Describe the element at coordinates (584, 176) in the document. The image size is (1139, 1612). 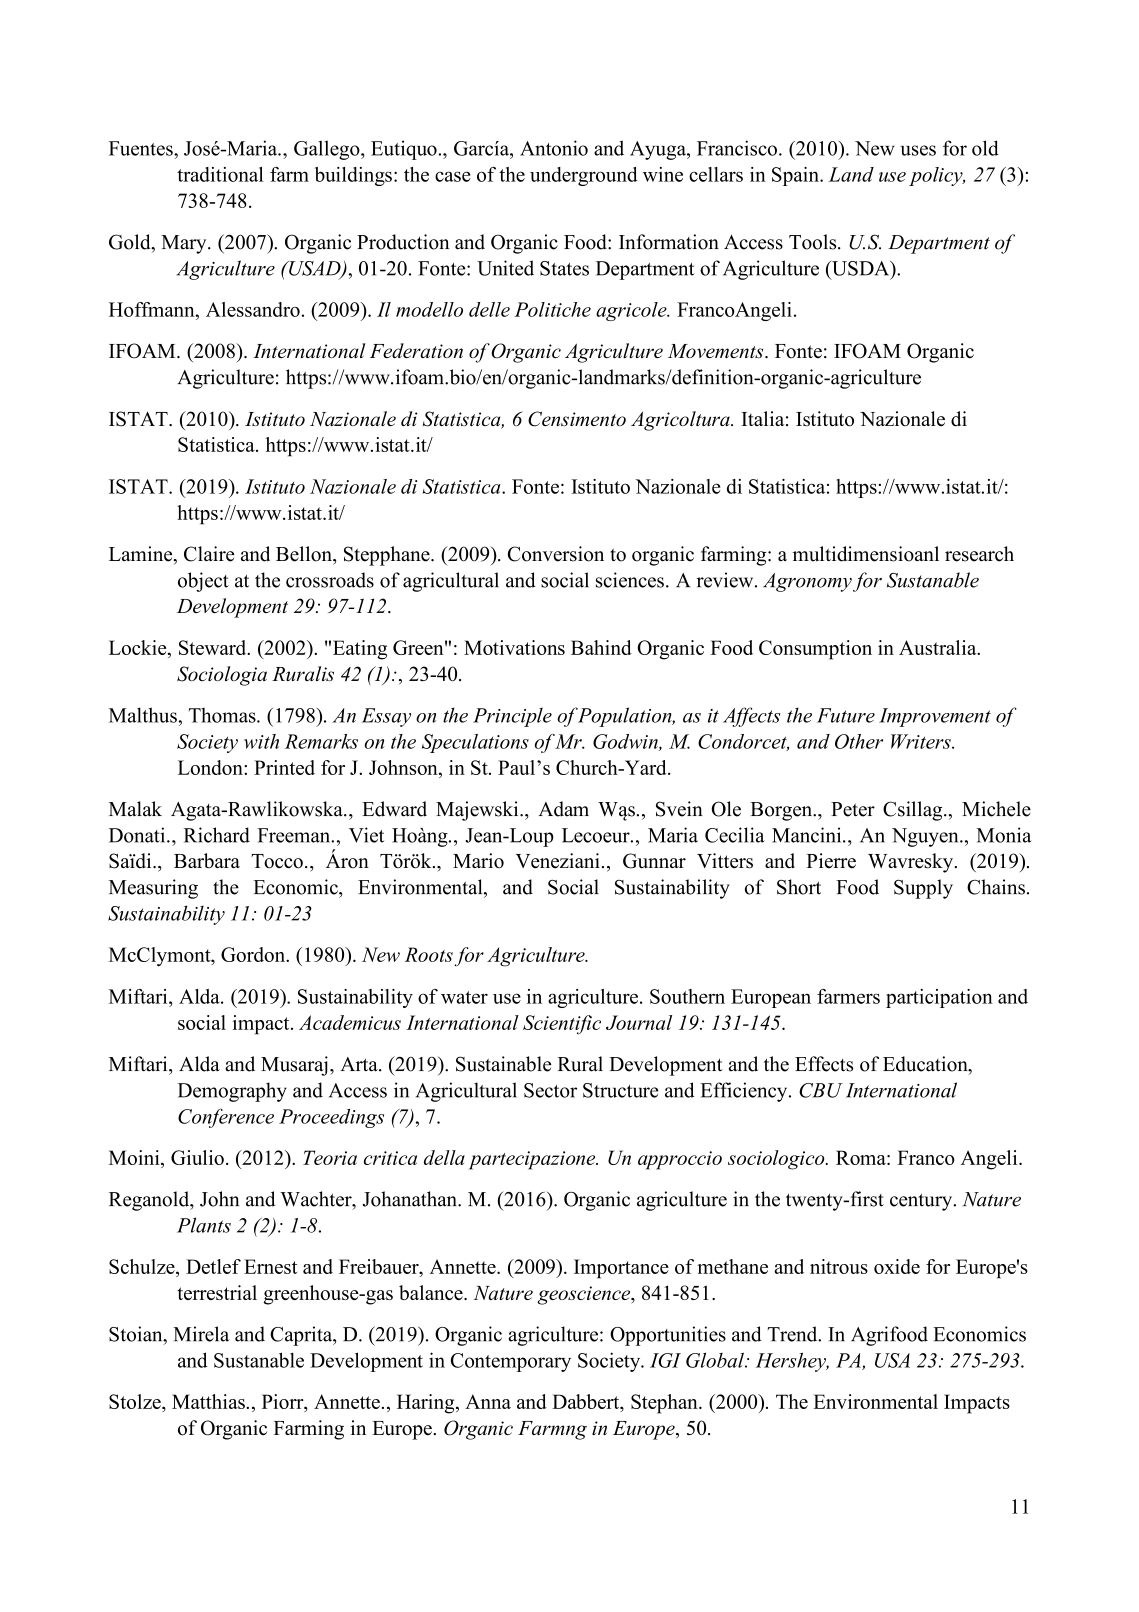
I see `underground` at that location.
